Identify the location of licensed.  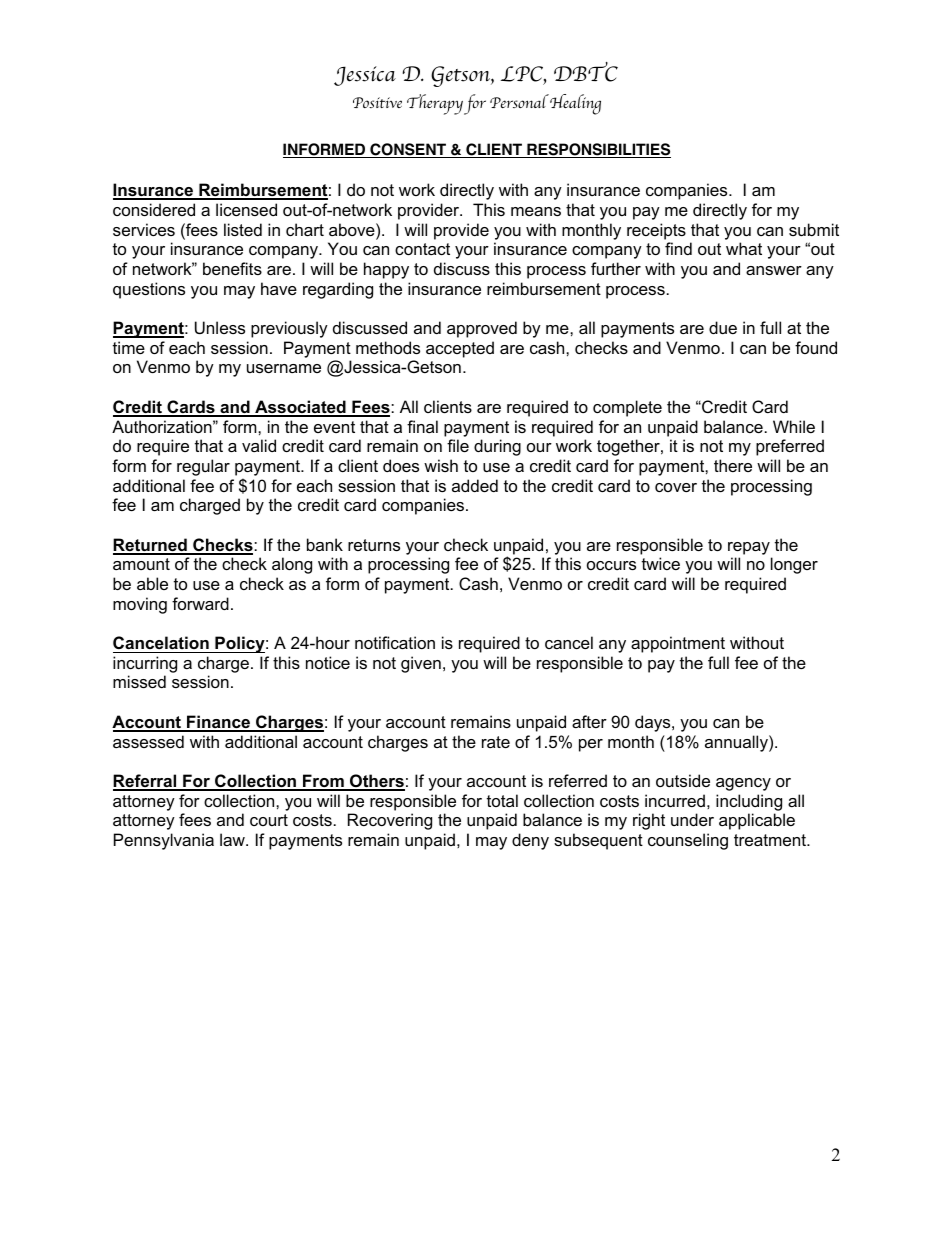
(246, 209).
